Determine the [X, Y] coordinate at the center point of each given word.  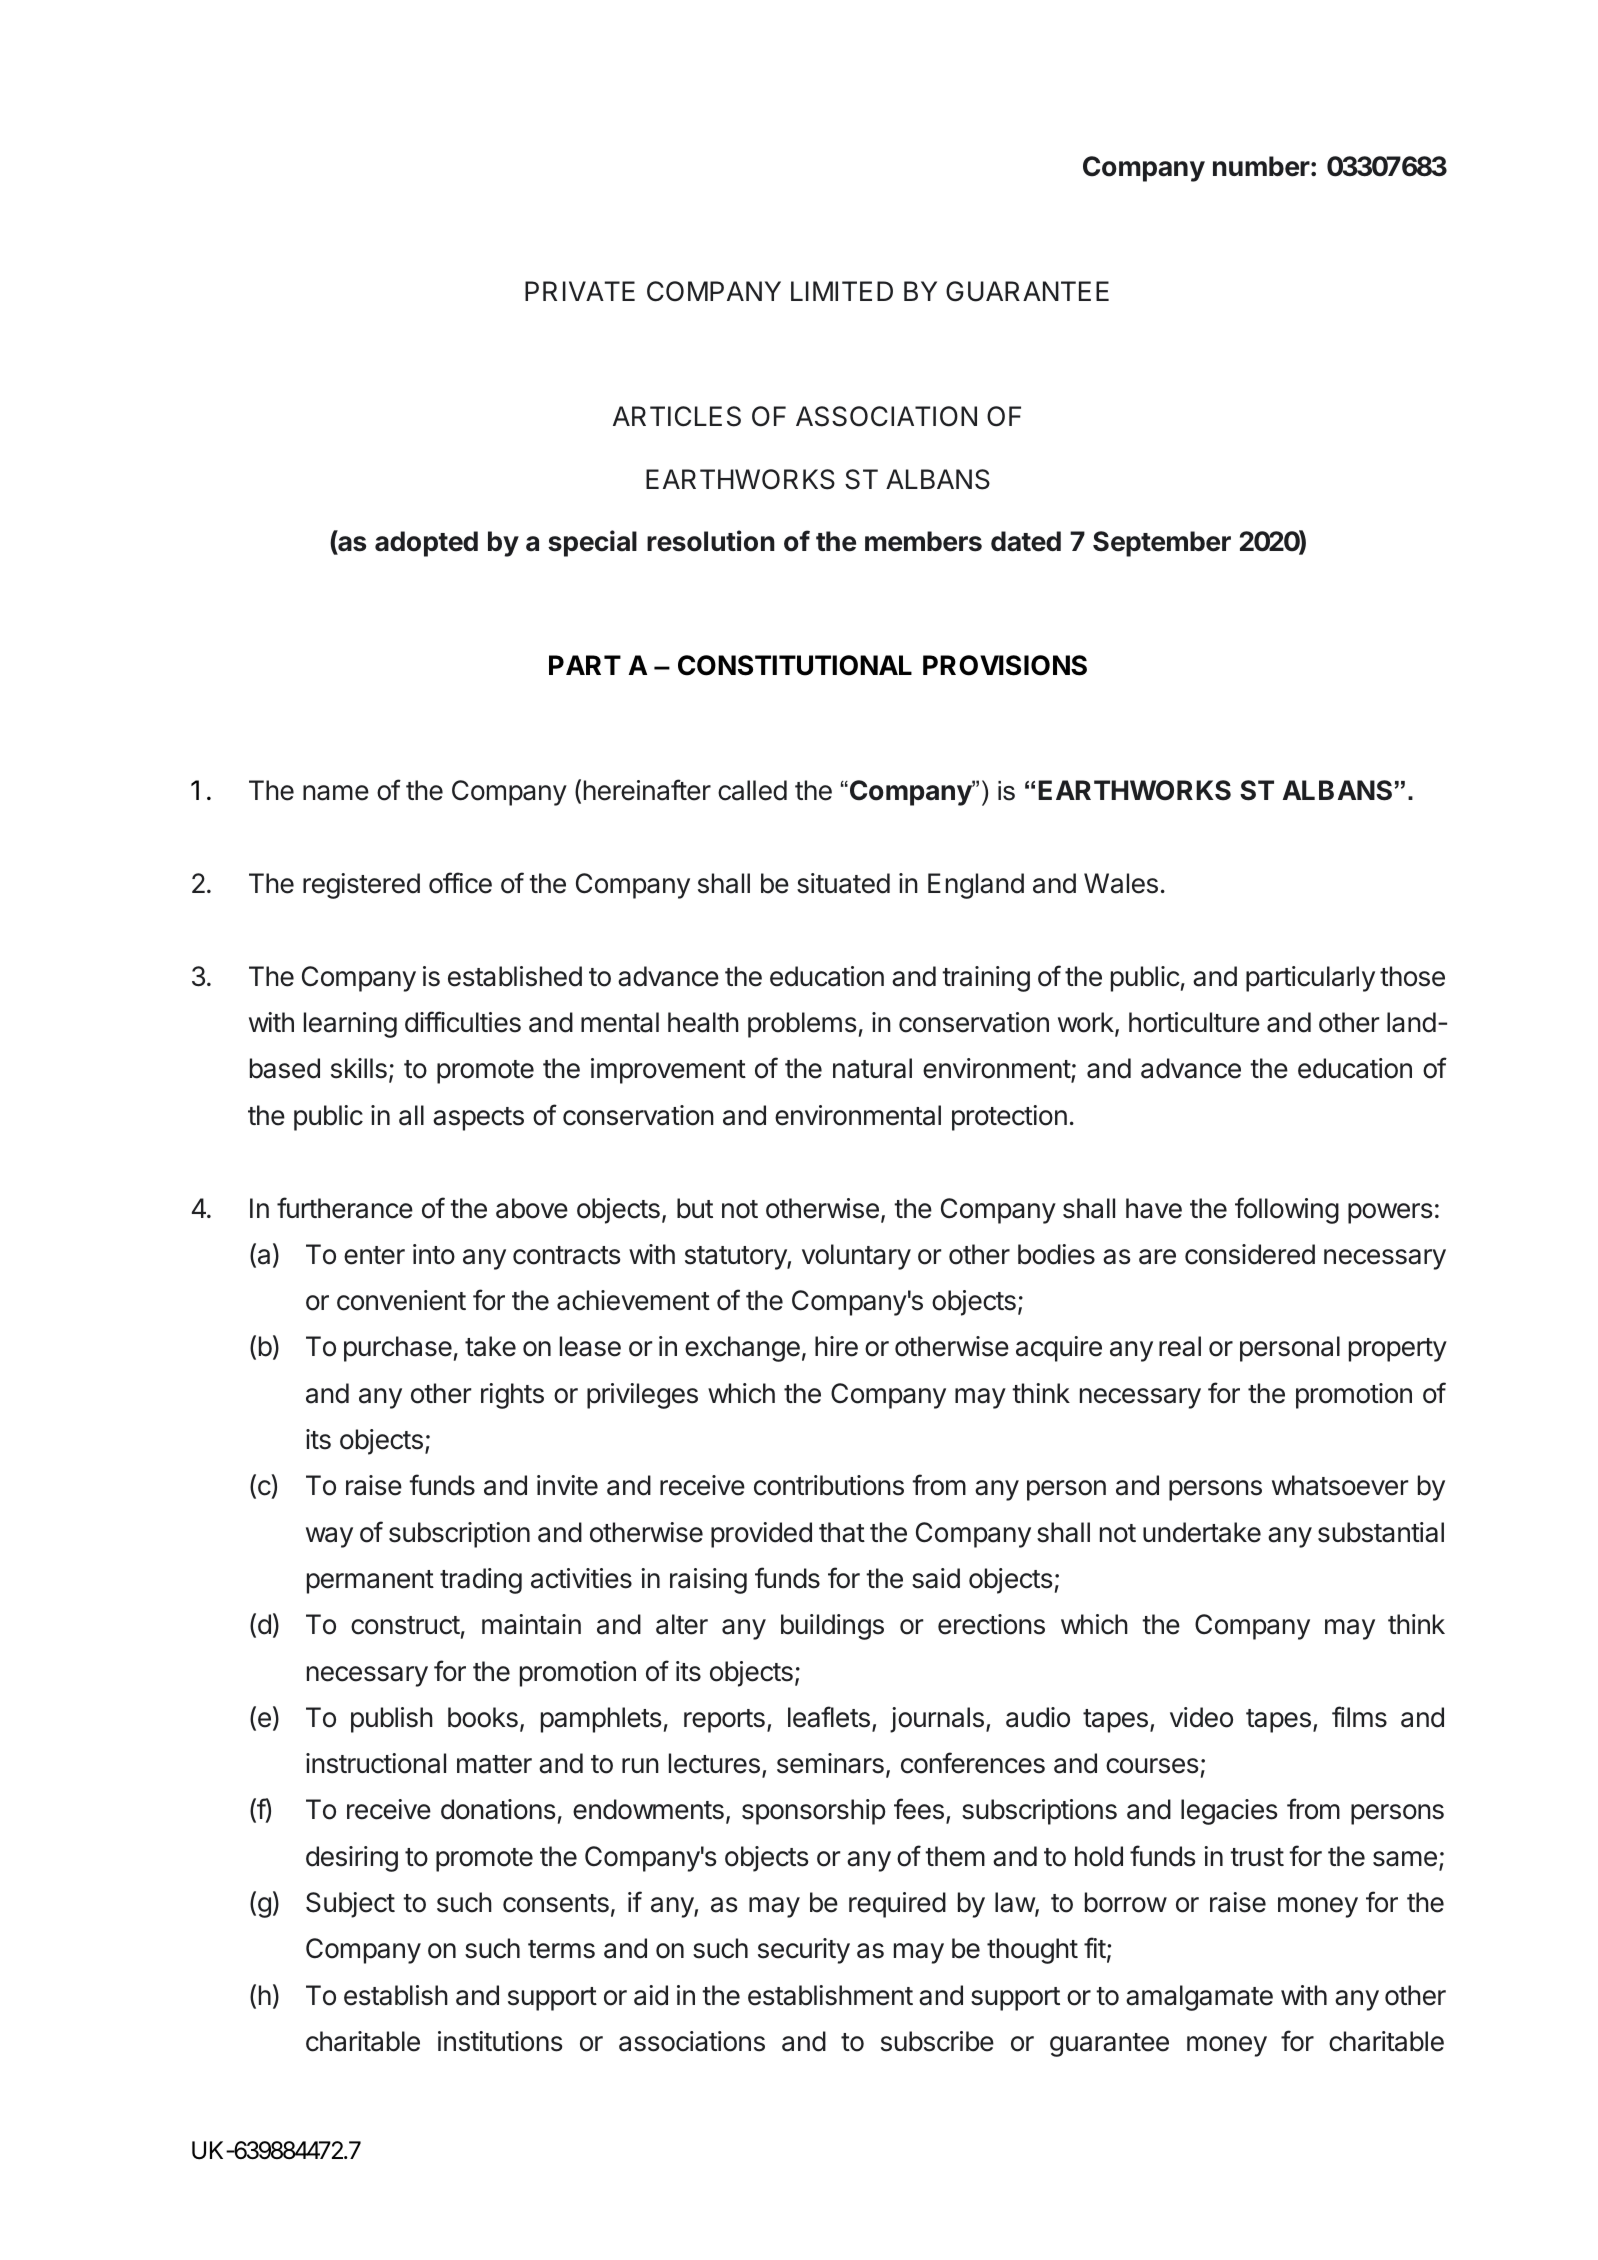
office [460, 883]
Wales [1121, 883]
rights [512, 1396]
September [1162, 544]
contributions [829, 1485]
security [804, 1951]
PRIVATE [580, 291]
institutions [500, 2041]
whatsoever [1340, 1485]
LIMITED [842, 291]
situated [843, 883]
